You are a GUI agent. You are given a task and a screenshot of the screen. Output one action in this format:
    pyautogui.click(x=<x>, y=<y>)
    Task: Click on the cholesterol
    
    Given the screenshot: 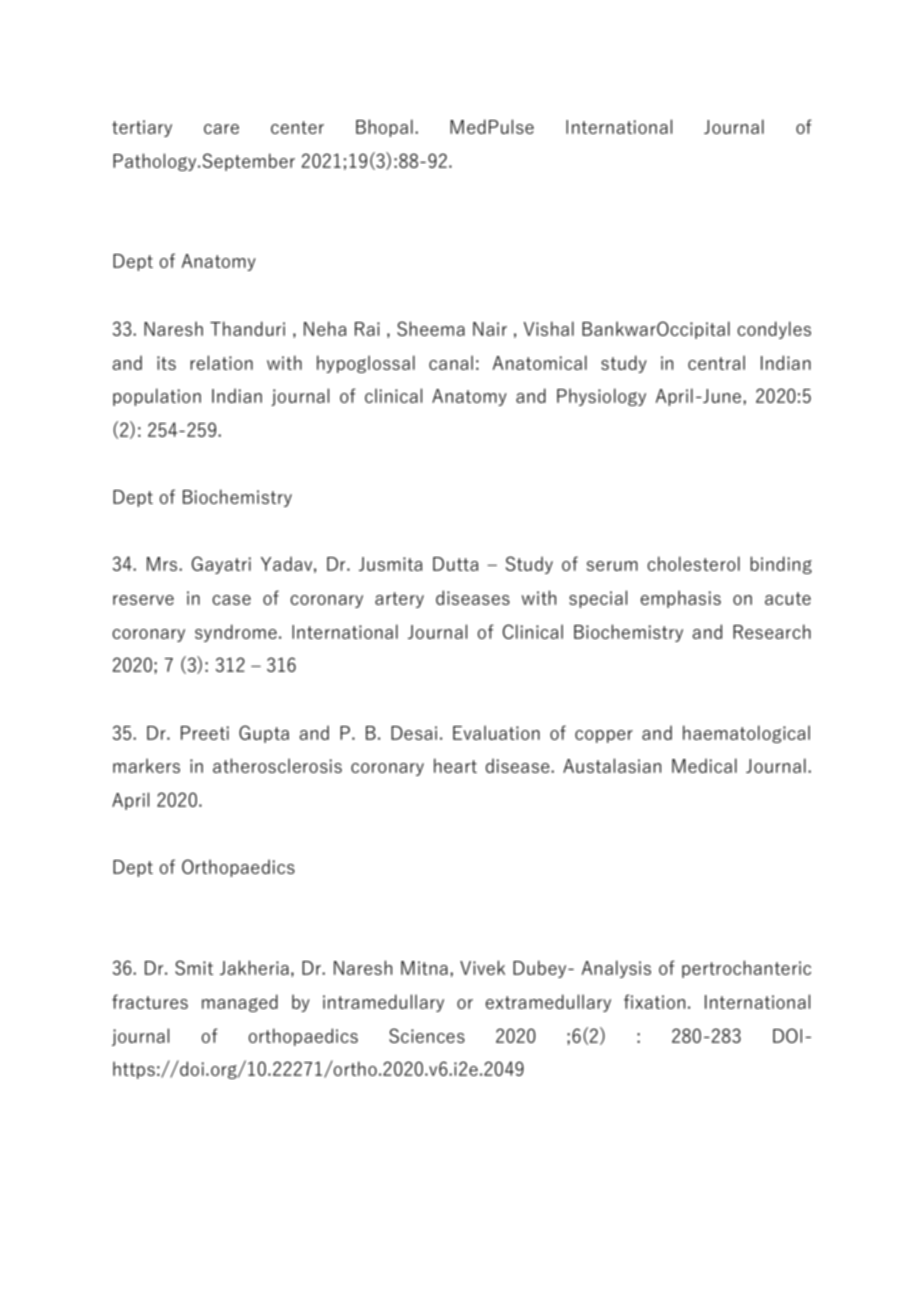 What is the action you would take?
    pyautogui.click(x=693, y=563)
